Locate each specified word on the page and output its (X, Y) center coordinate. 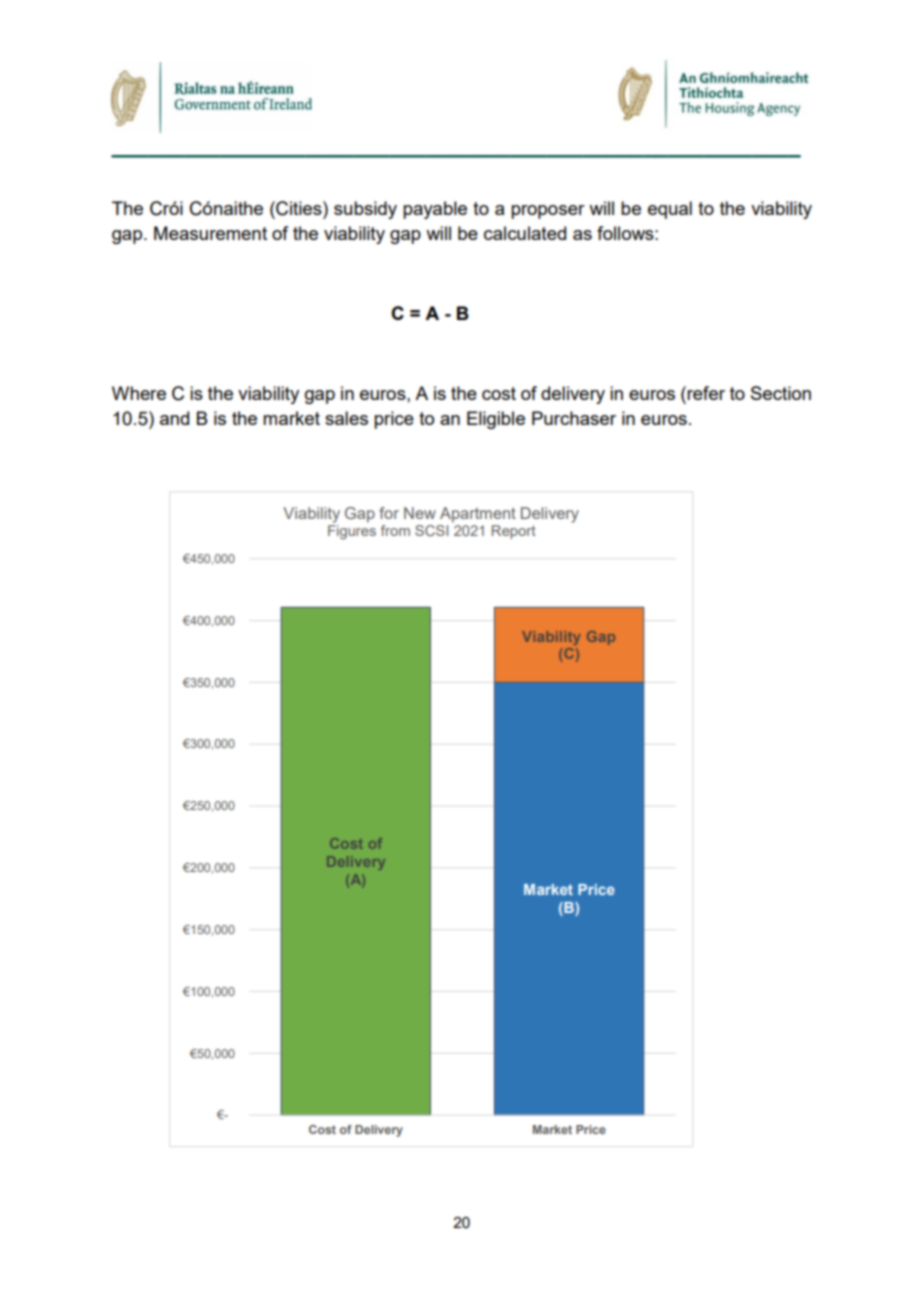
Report (514, 532)
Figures (352, 532)
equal (670, 210)
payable (435, 210)
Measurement (210, 233)
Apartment (478, 515)
